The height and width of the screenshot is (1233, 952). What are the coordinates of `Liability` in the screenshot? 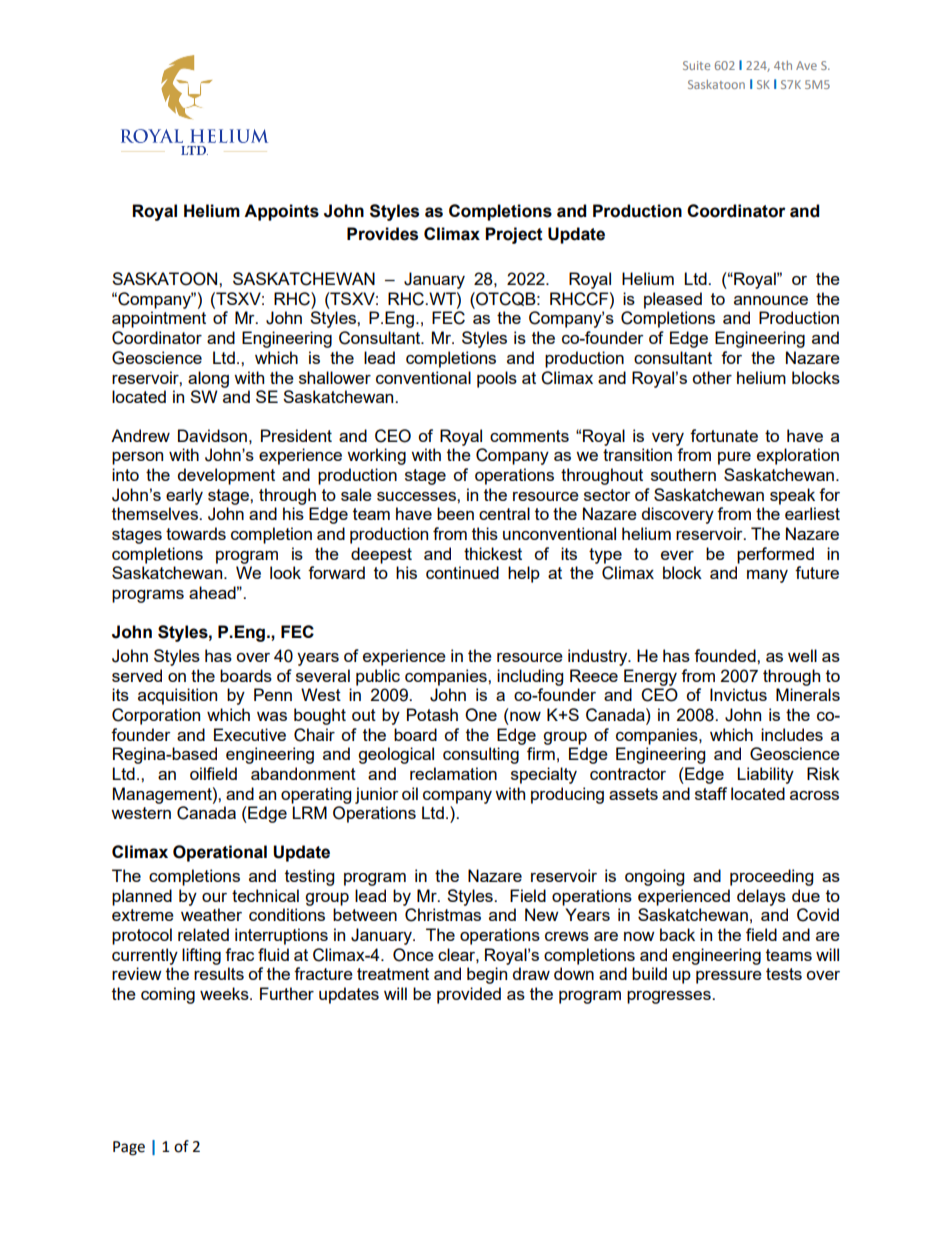 It's located at (765, 775).
